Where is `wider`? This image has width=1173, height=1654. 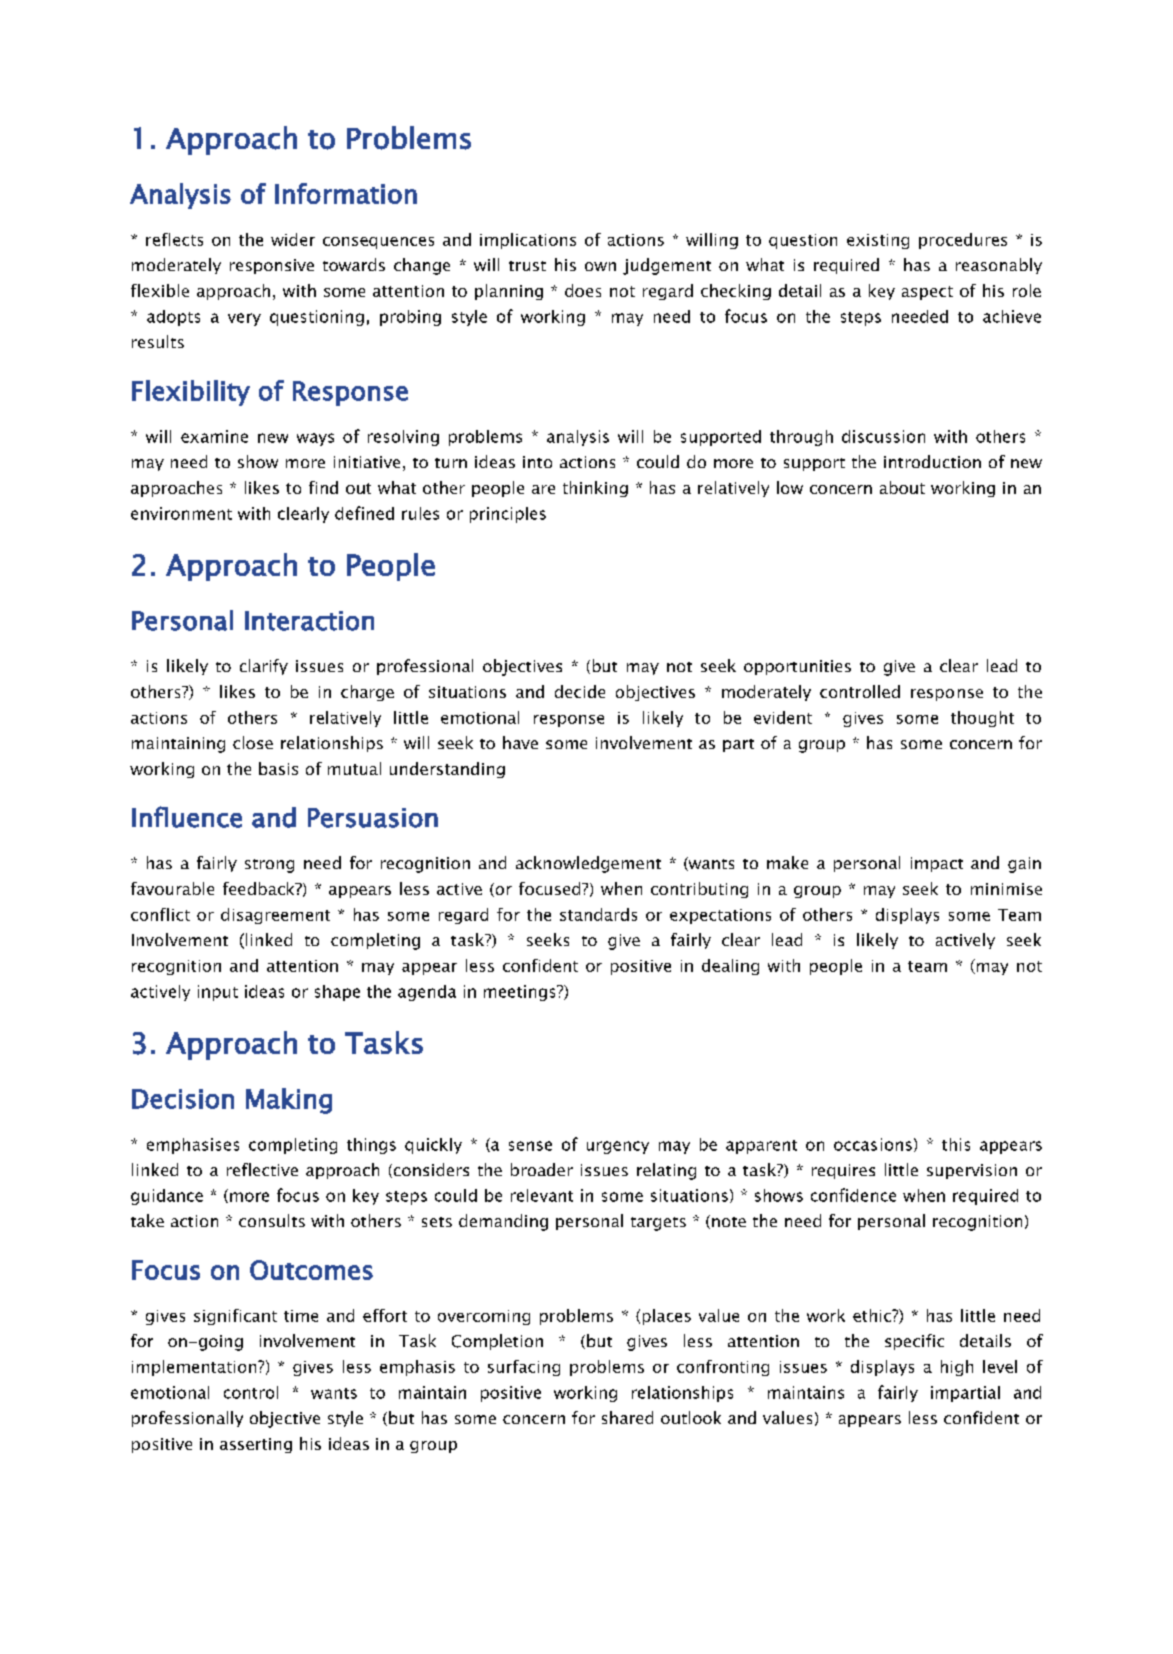
wider is located at coordinates (293, 239).
